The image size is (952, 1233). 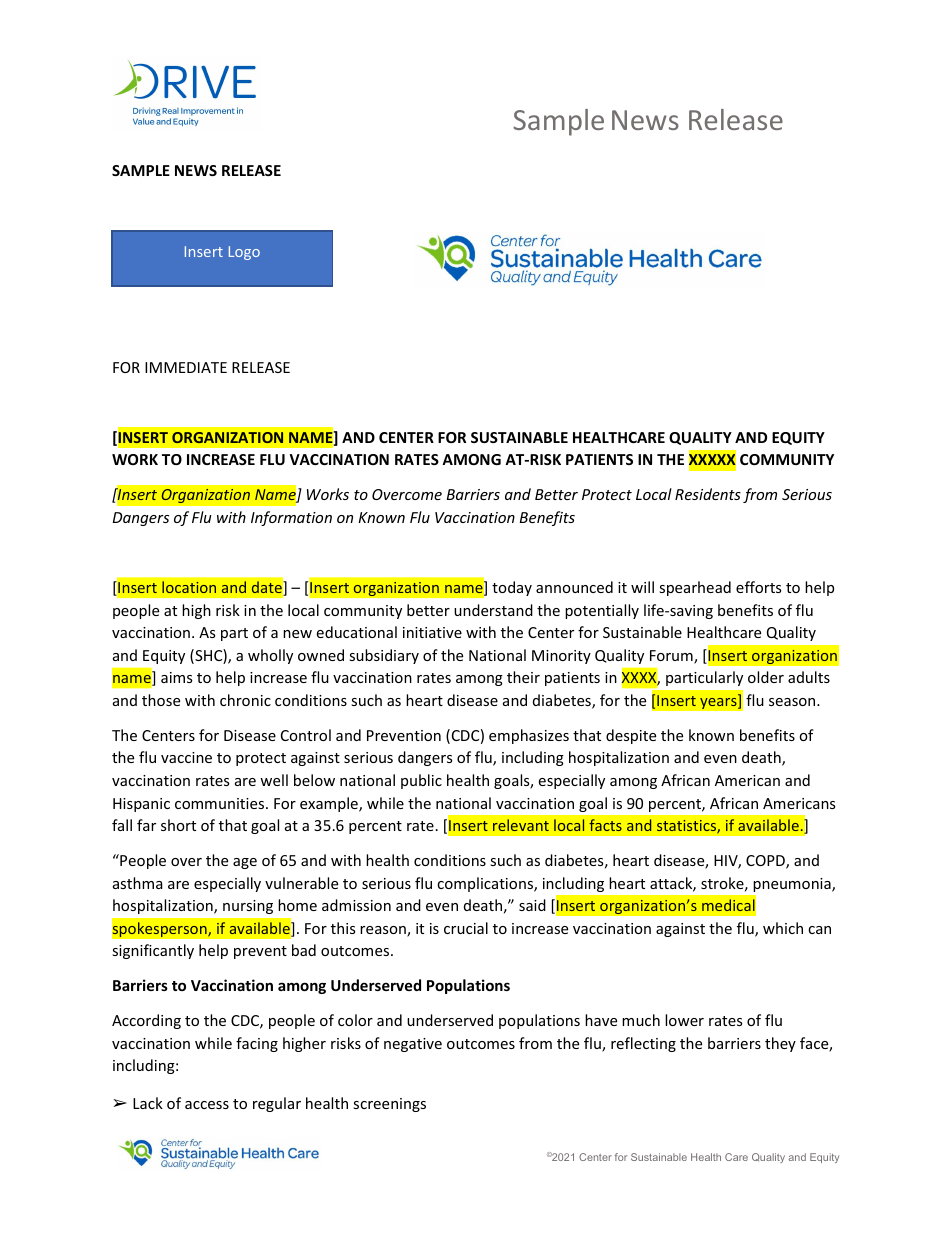 I want to click on aims, so click(x=176, y=677).
